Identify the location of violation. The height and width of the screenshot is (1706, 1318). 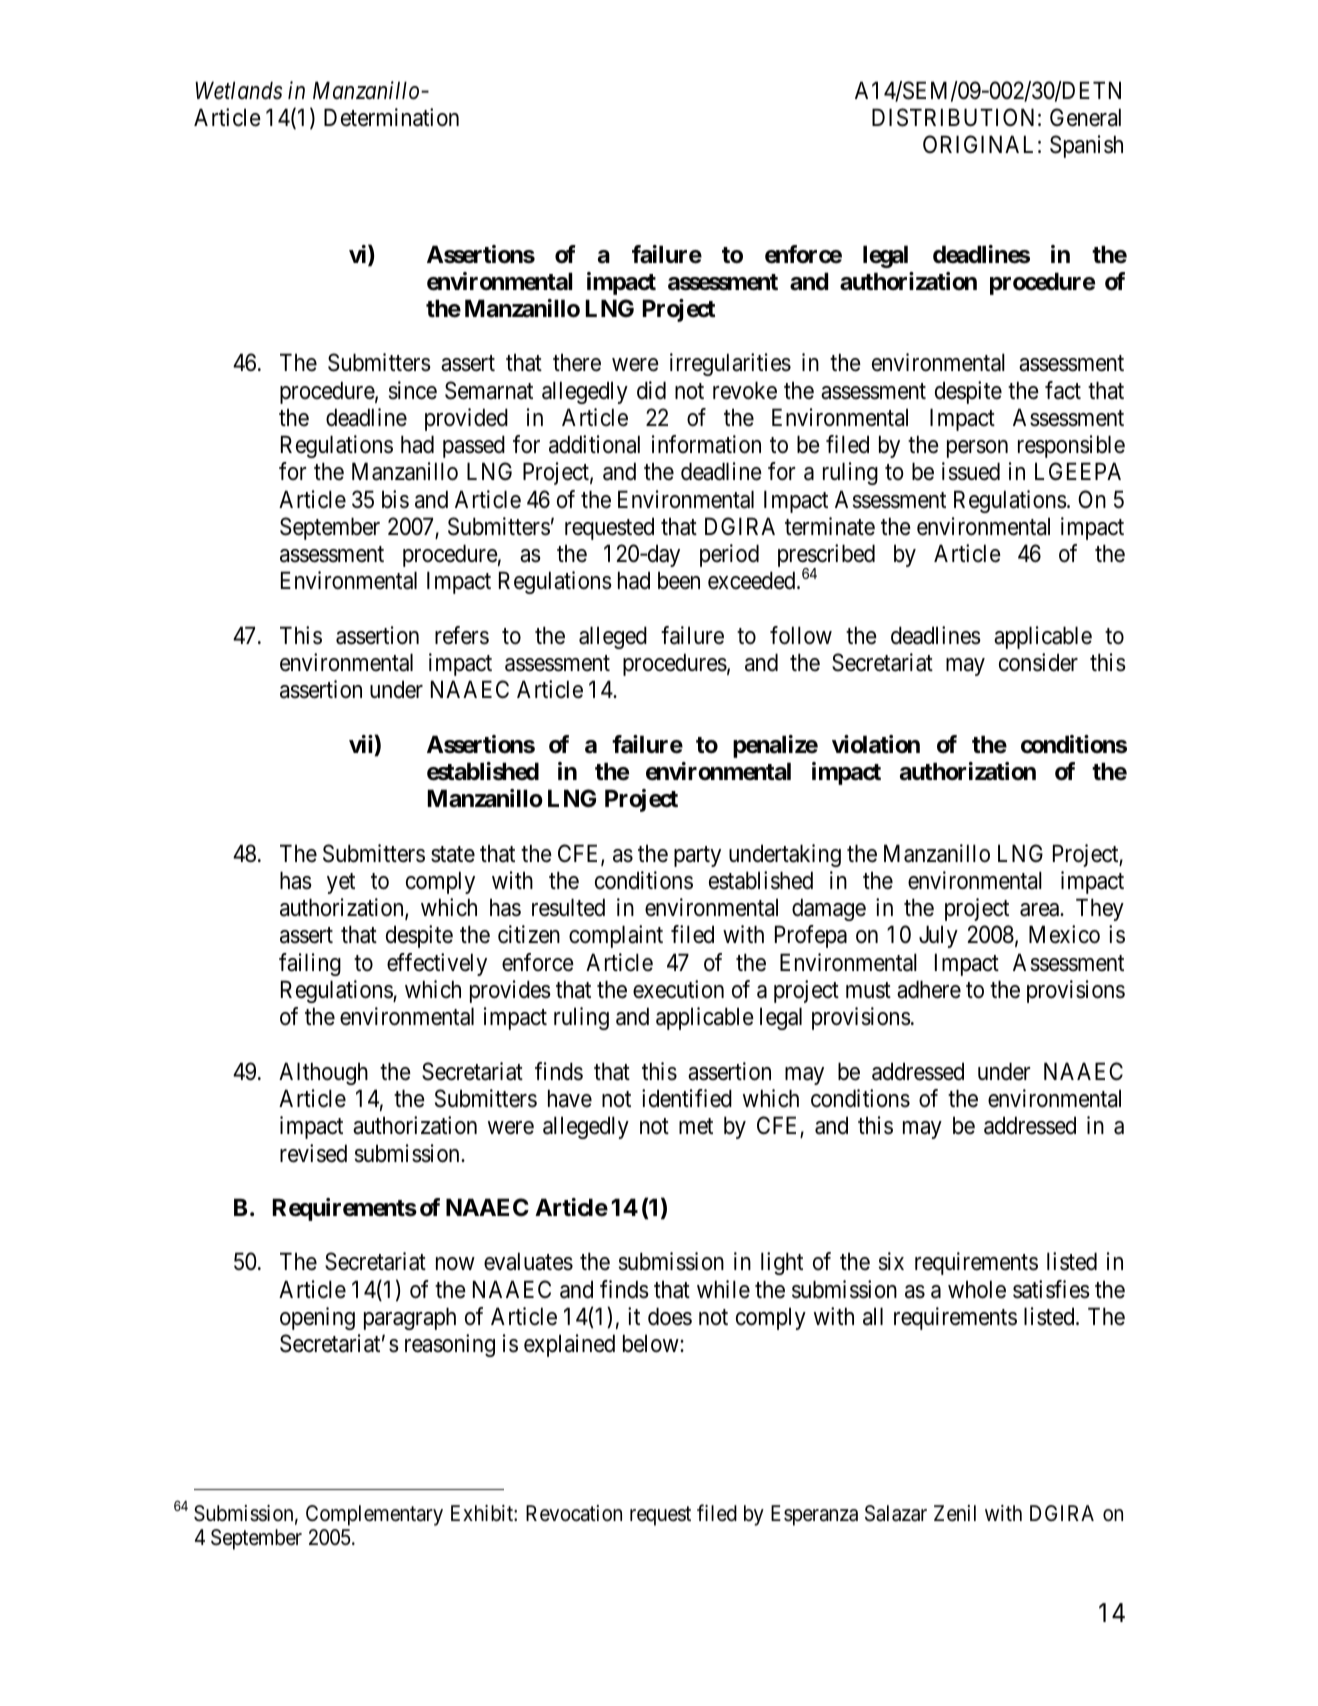
(876, 744).
